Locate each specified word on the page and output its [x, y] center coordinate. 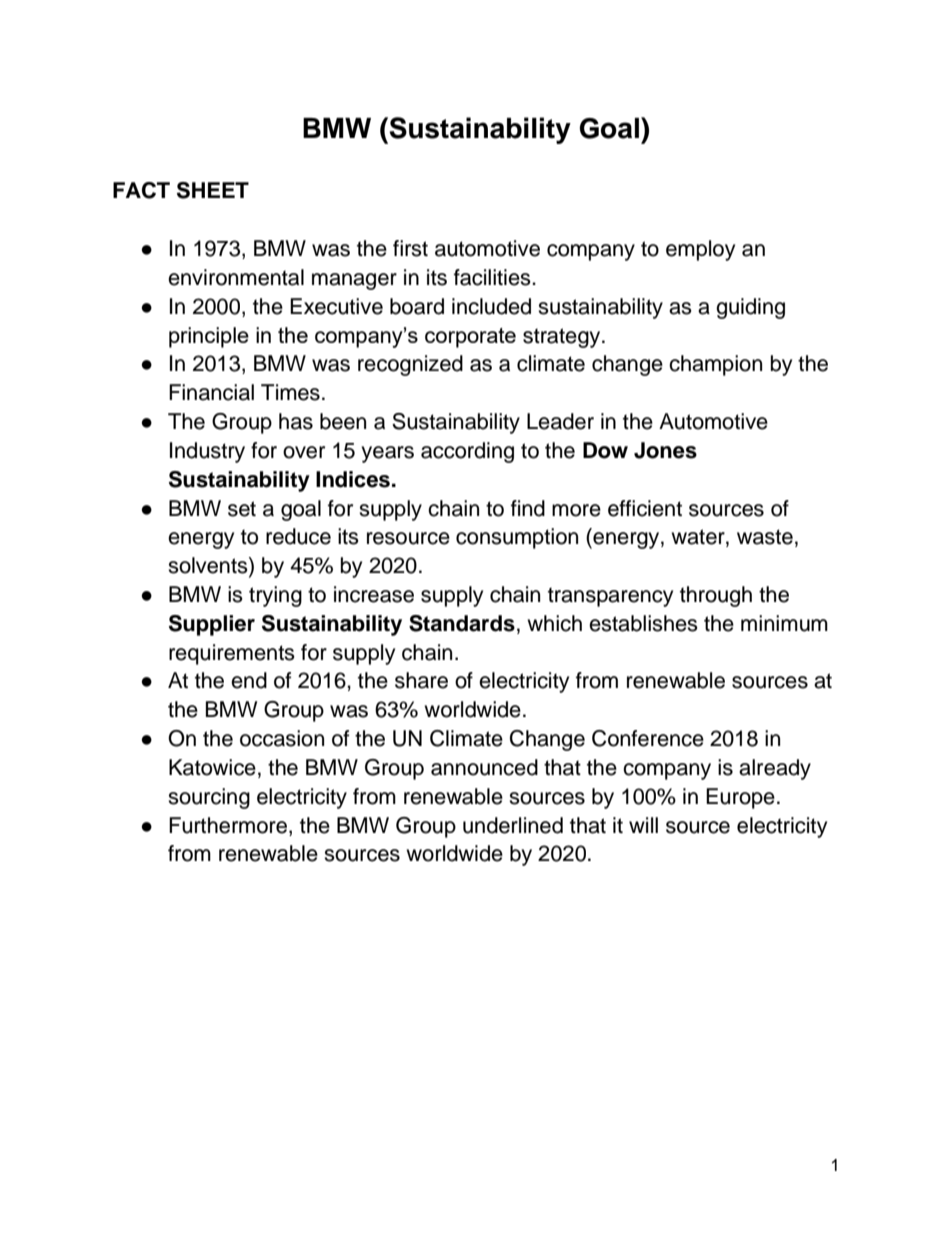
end [249, 680]
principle [209, 337]
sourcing [209, 798]
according [467, 452]
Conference [648, 738]
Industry [207, 452]
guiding [750, 308]
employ [700, 250]
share [421, 680]
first [410, 248]
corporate [470, 338]
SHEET [213, 190]
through [716, 596]
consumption [517, 538]
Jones [665, 450]
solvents [209, 566]
